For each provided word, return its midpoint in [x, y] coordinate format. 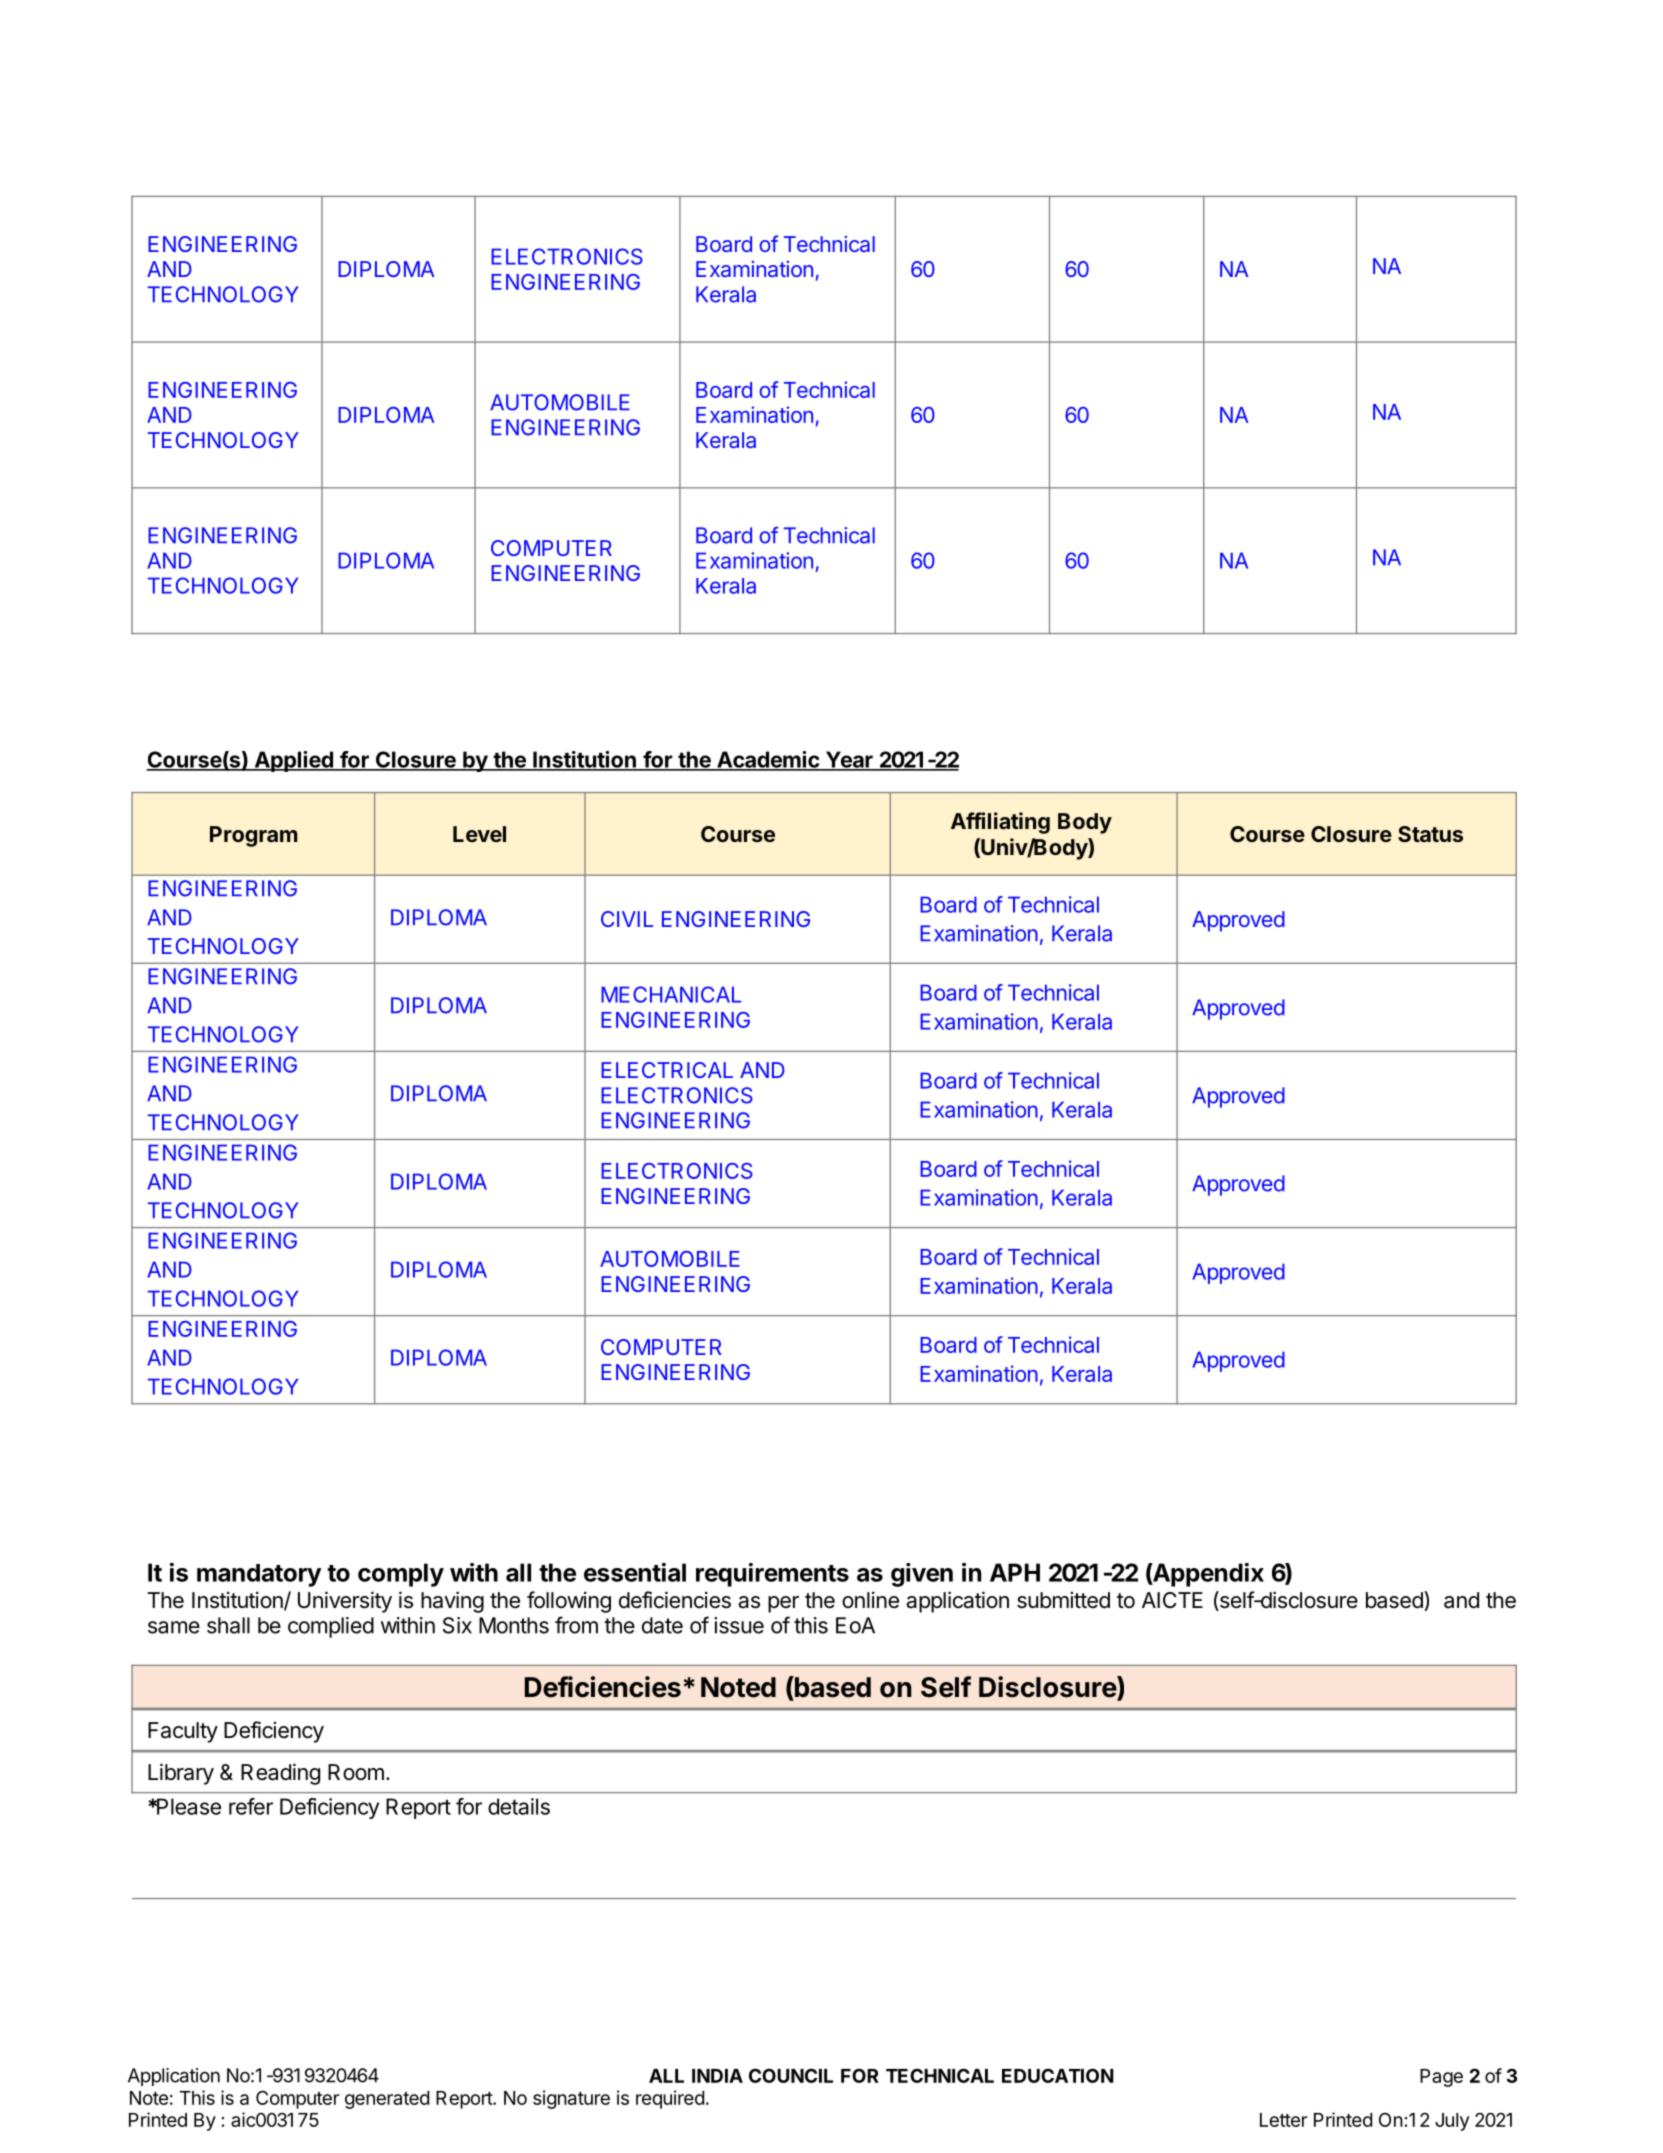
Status [1430, 834]
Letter [1284, 2120]
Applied [293, 761]
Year [849, 760]
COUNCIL [791, 2075]
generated [387, 2100]
